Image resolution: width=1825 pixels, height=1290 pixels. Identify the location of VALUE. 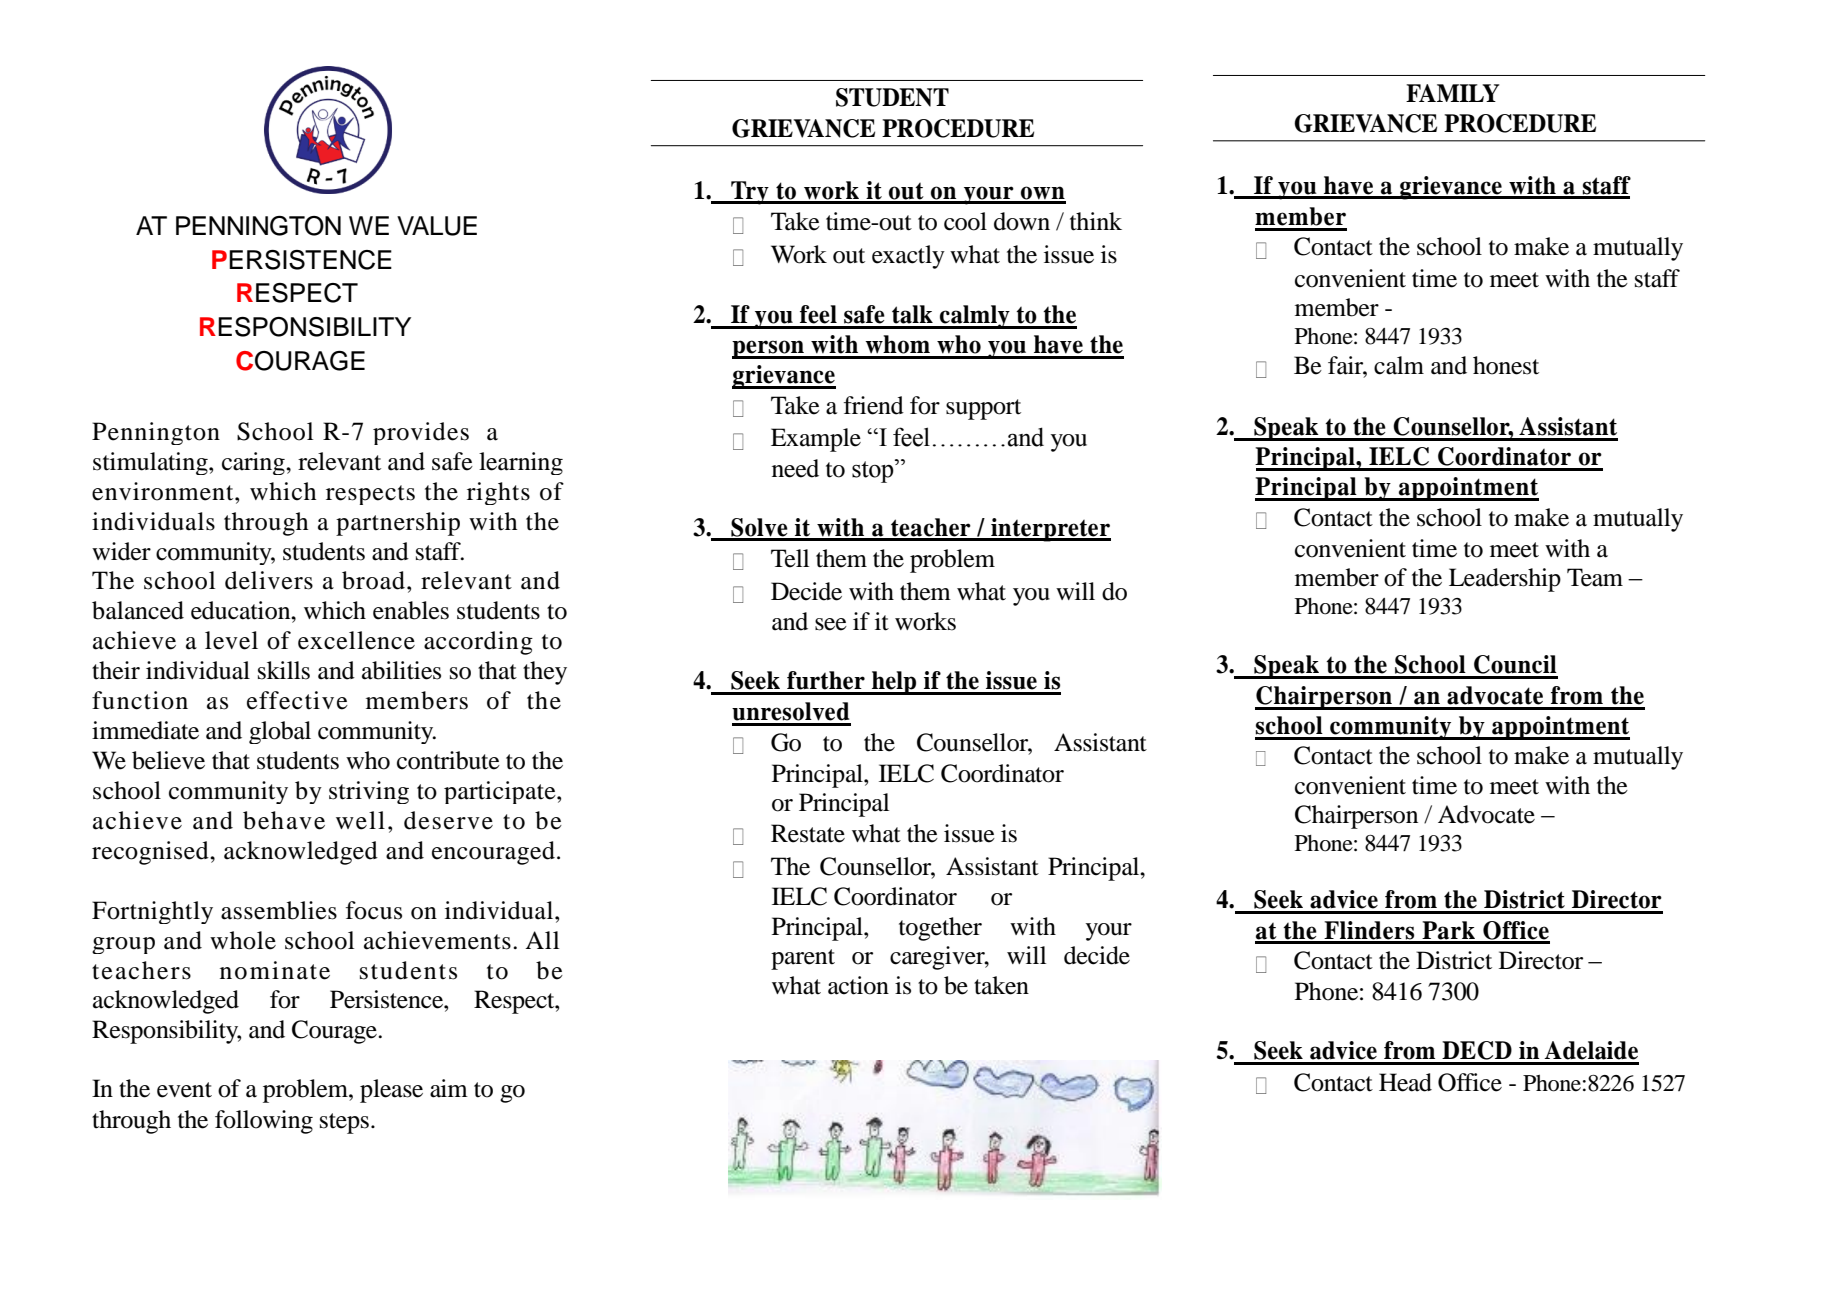
(437, 226).
